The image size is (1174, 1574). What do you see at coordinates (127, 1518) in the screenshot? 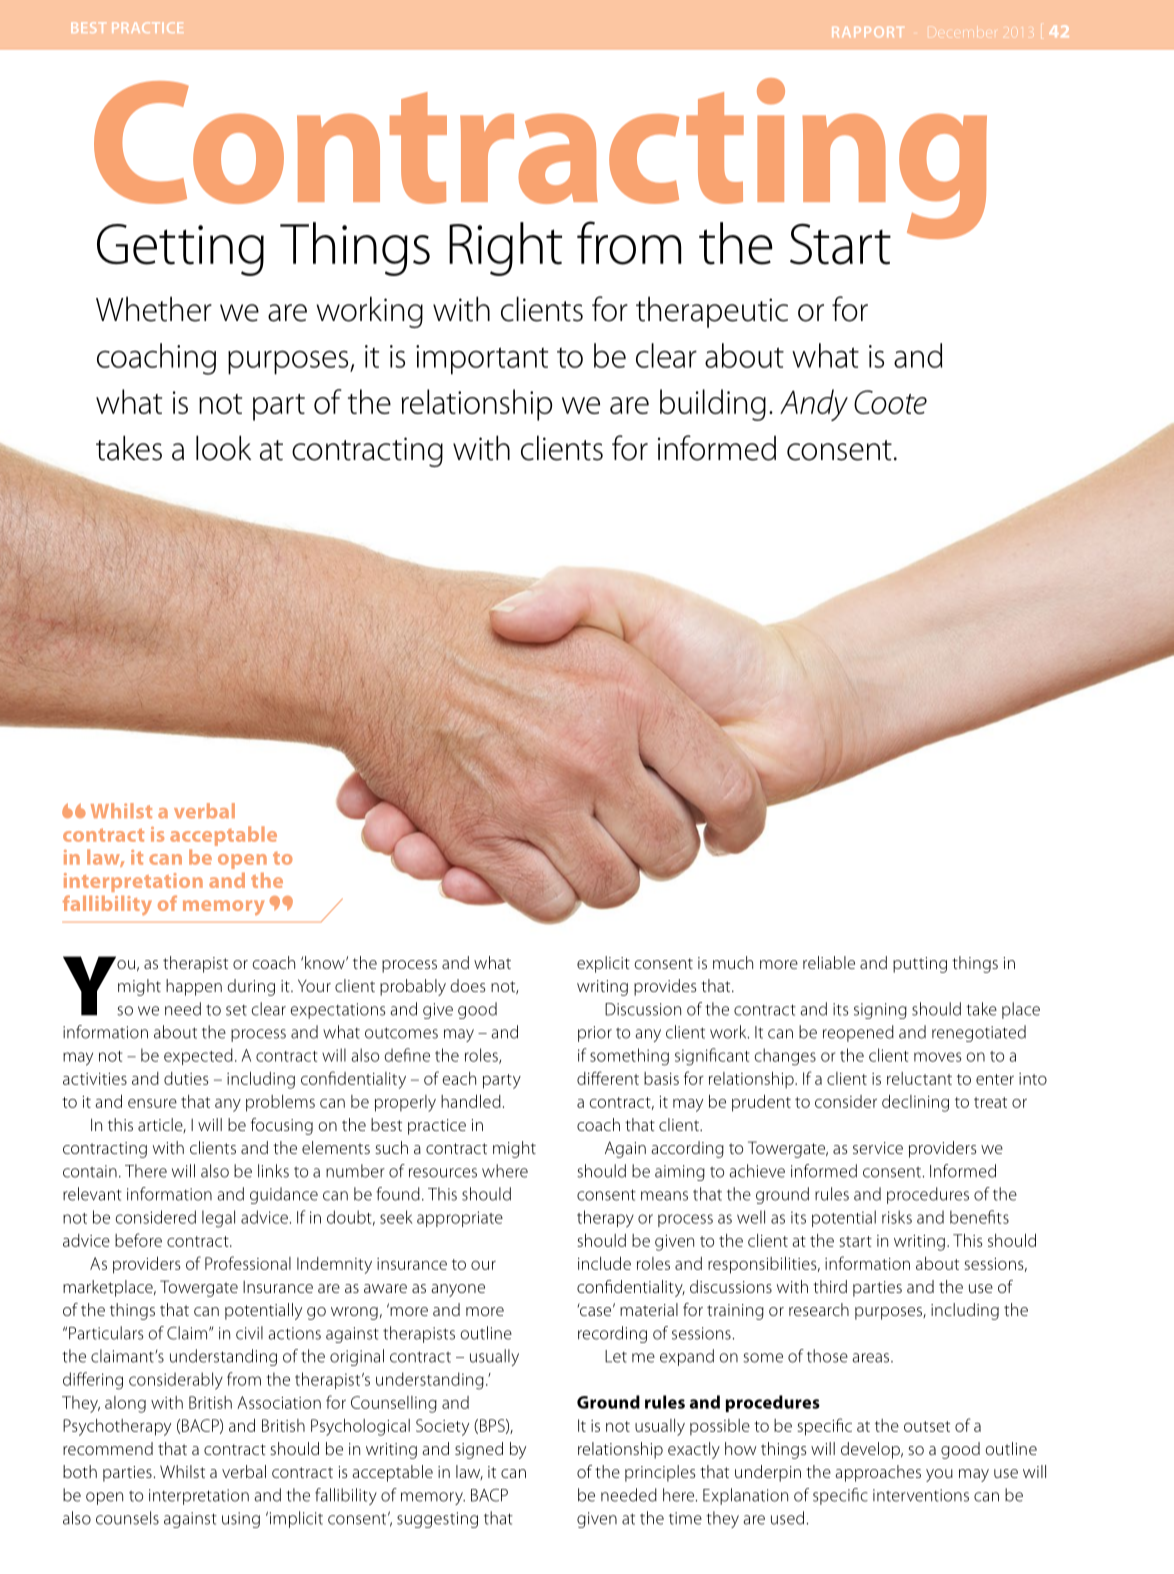
I see `counsels` at bounding box center [127, 1518].
